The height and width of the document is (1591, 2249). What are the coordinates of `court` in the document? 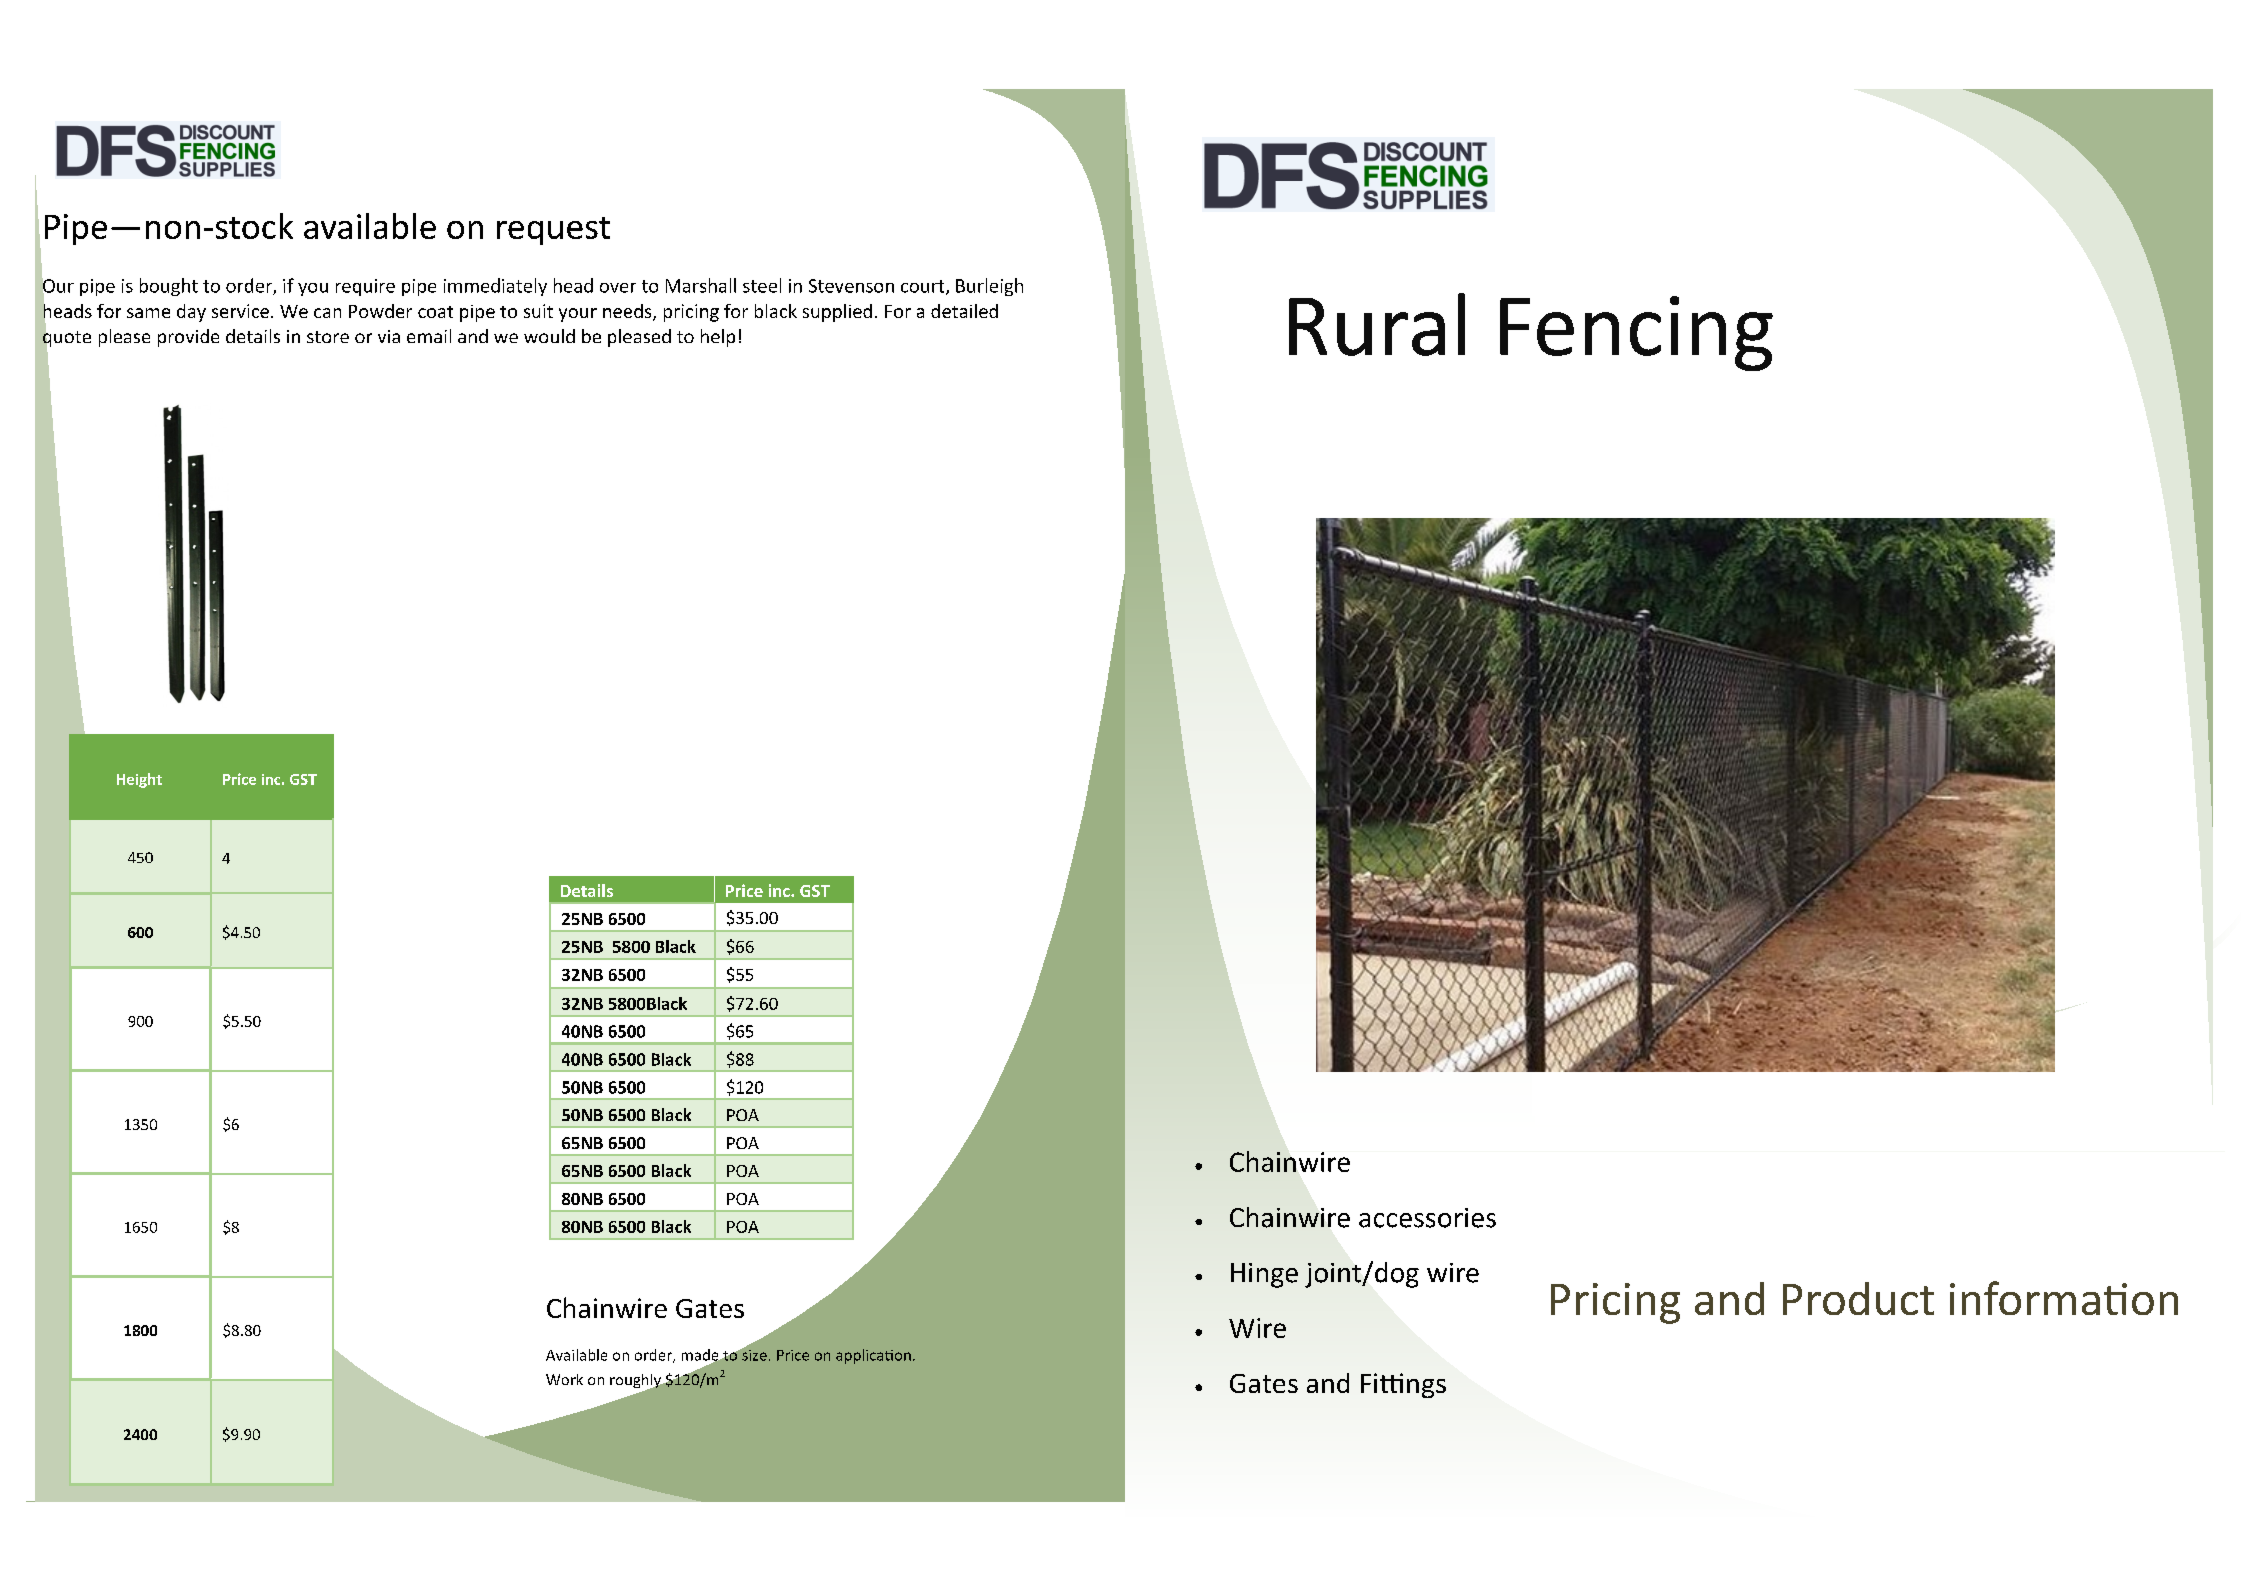 It's located at (924, 287).
